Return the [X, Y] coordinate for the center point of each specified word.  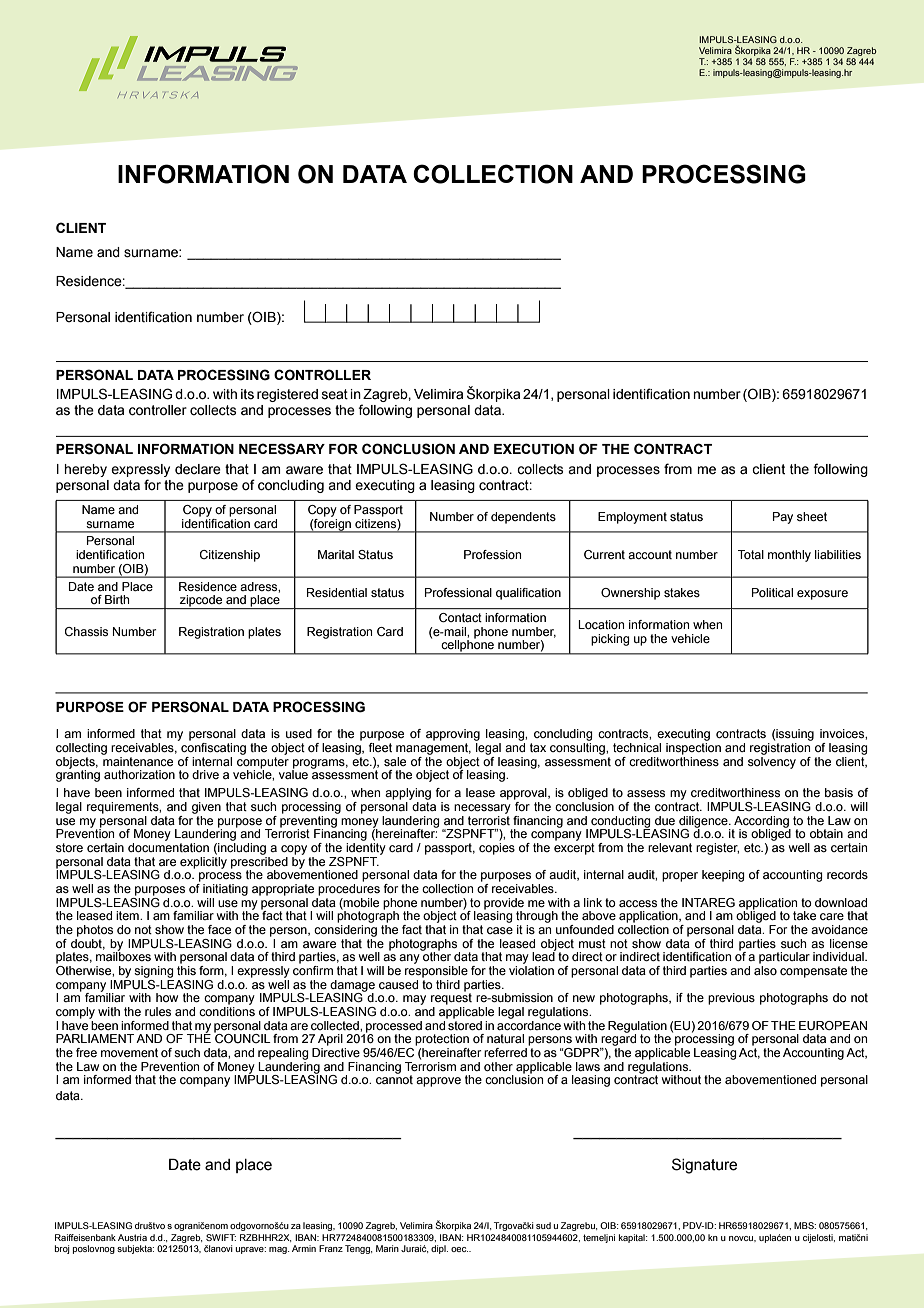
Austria [132, 1237]
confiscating [212, 747]
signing [154, 972]
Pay [783, 518]
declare [198, 469]
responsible [436, 972]
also [765, 970]
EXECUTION [534, 449]
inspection [693, 747]
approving [453, 735]
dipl [439, 1249]
